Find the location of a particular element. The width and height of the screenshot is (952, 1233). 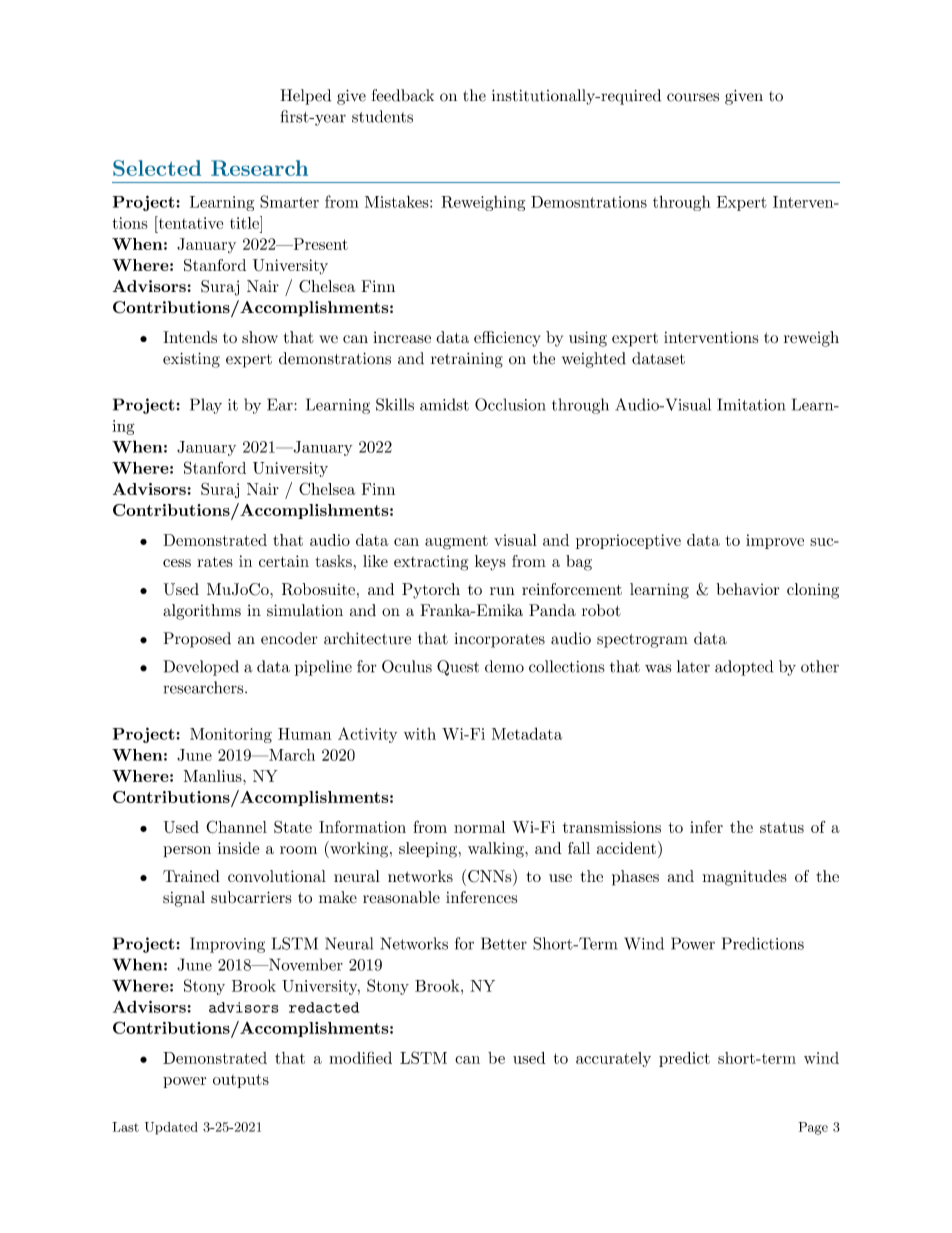

Intends is located at coordinates (190, 337).
